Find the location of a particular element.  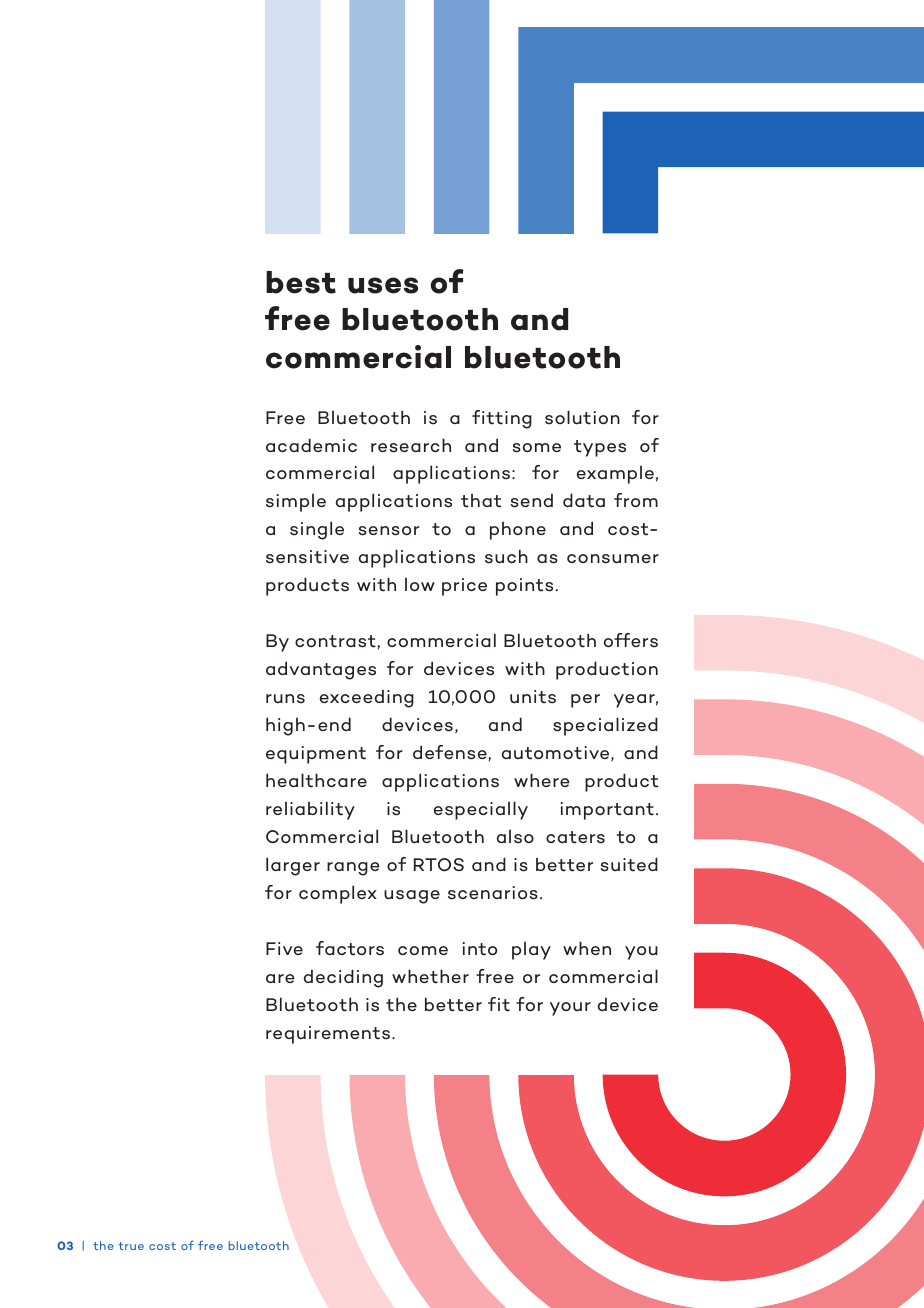

when is located at coordinates (587, 948).
